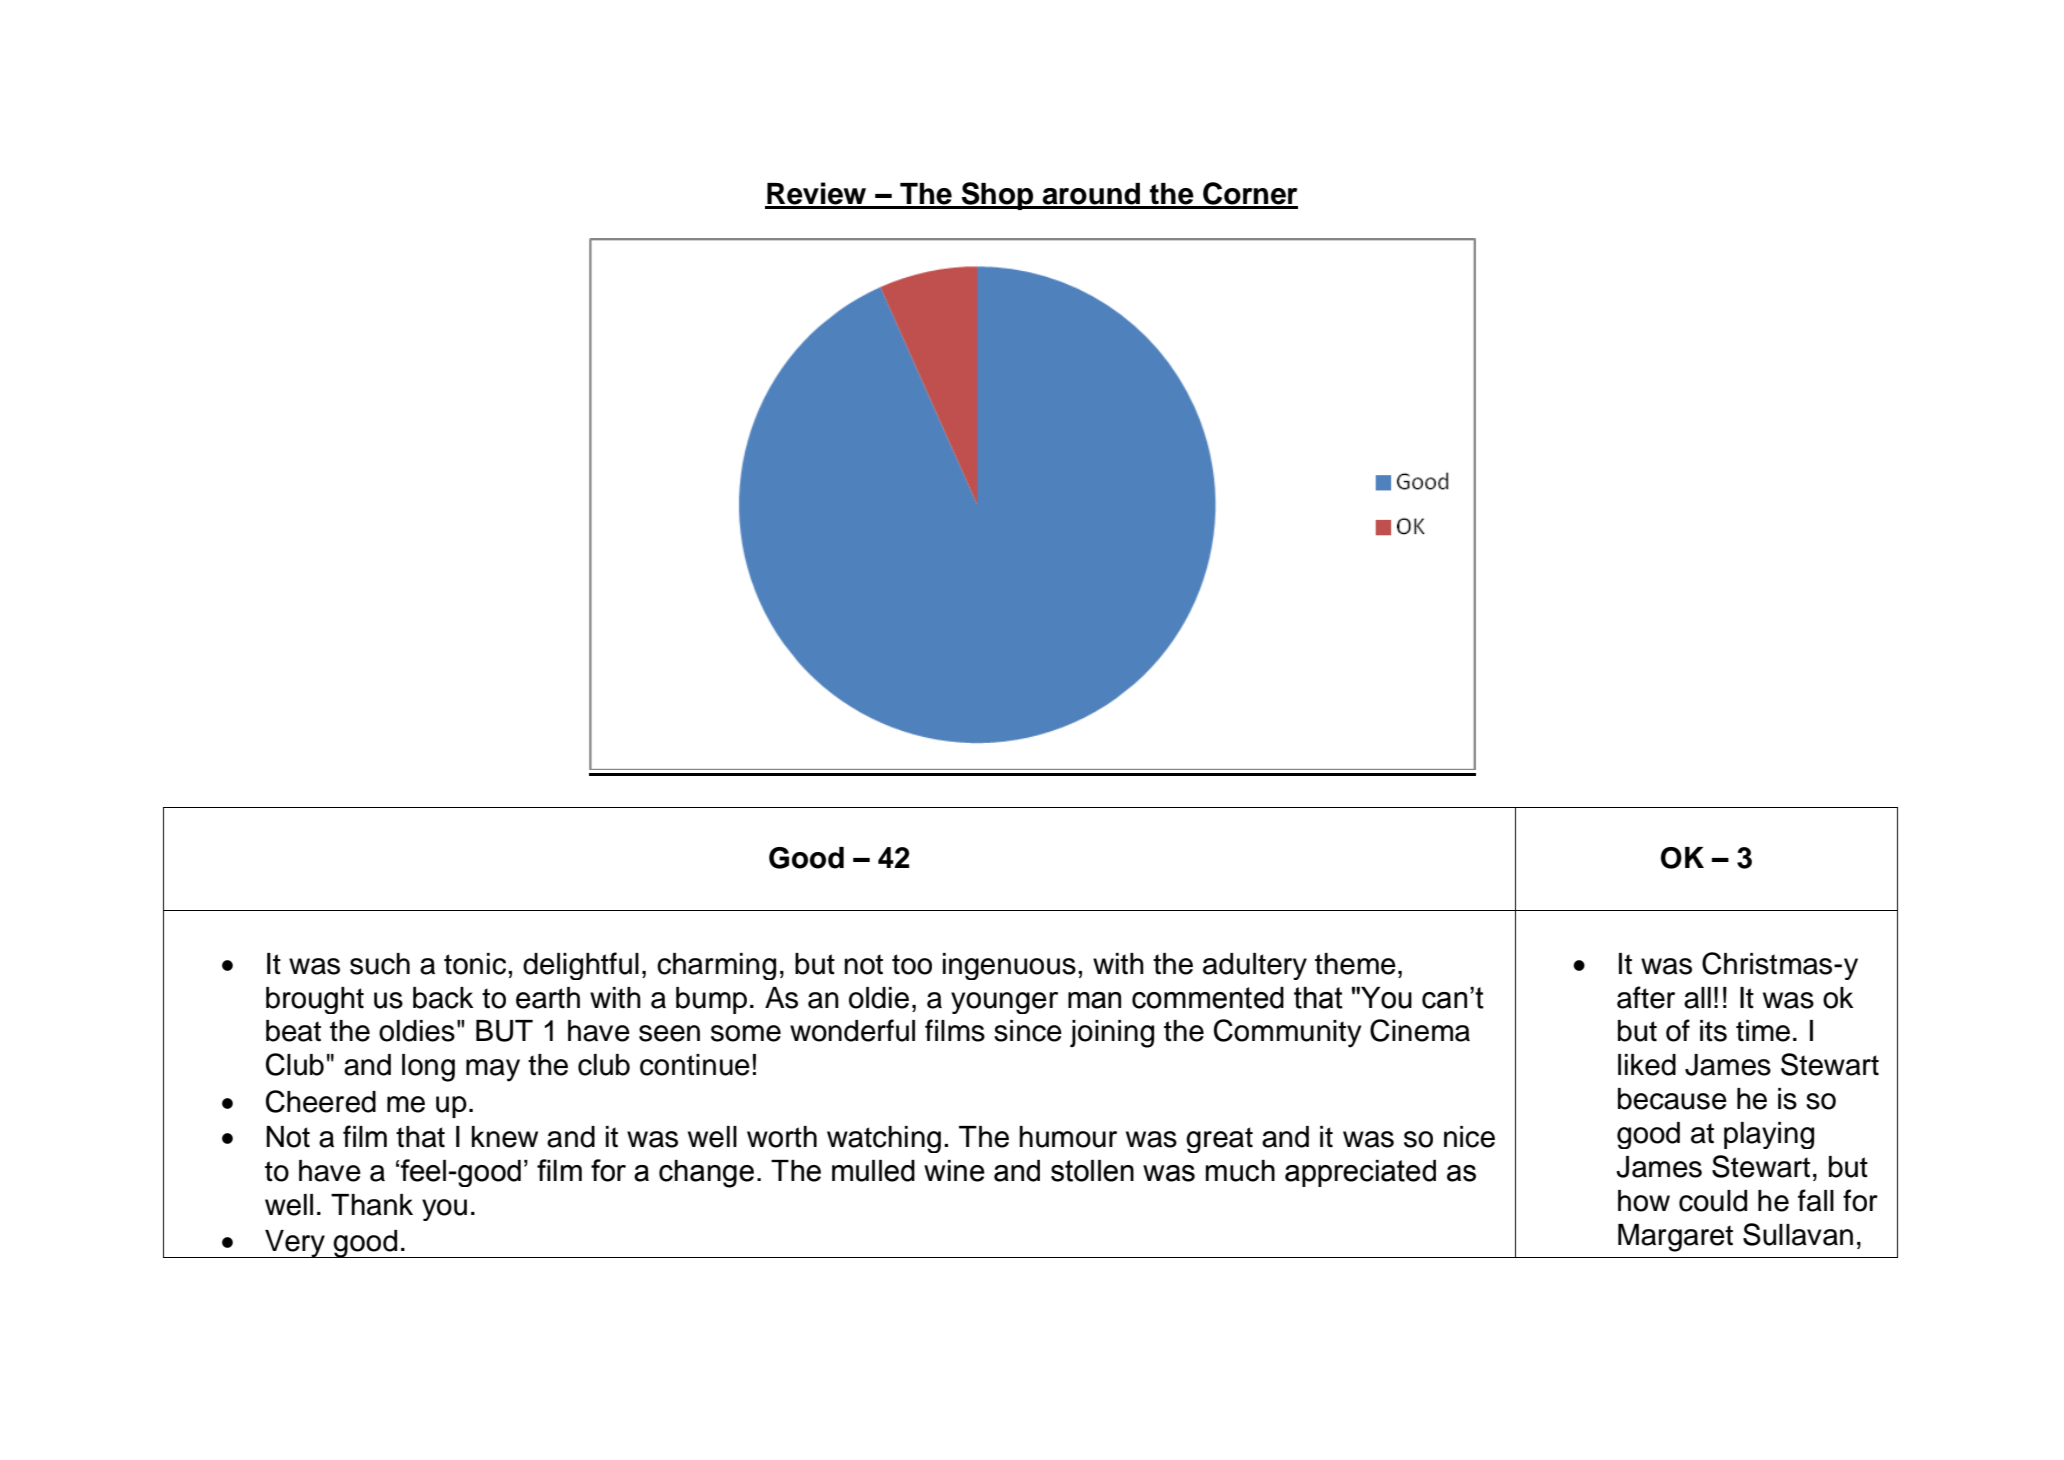 Image resolution: width=2064 pixels, height=1460 pixels. What do you see at coordinates (1255, 966) in the screenshot?
I see `adultery` at bounding box center [1255, 966].
